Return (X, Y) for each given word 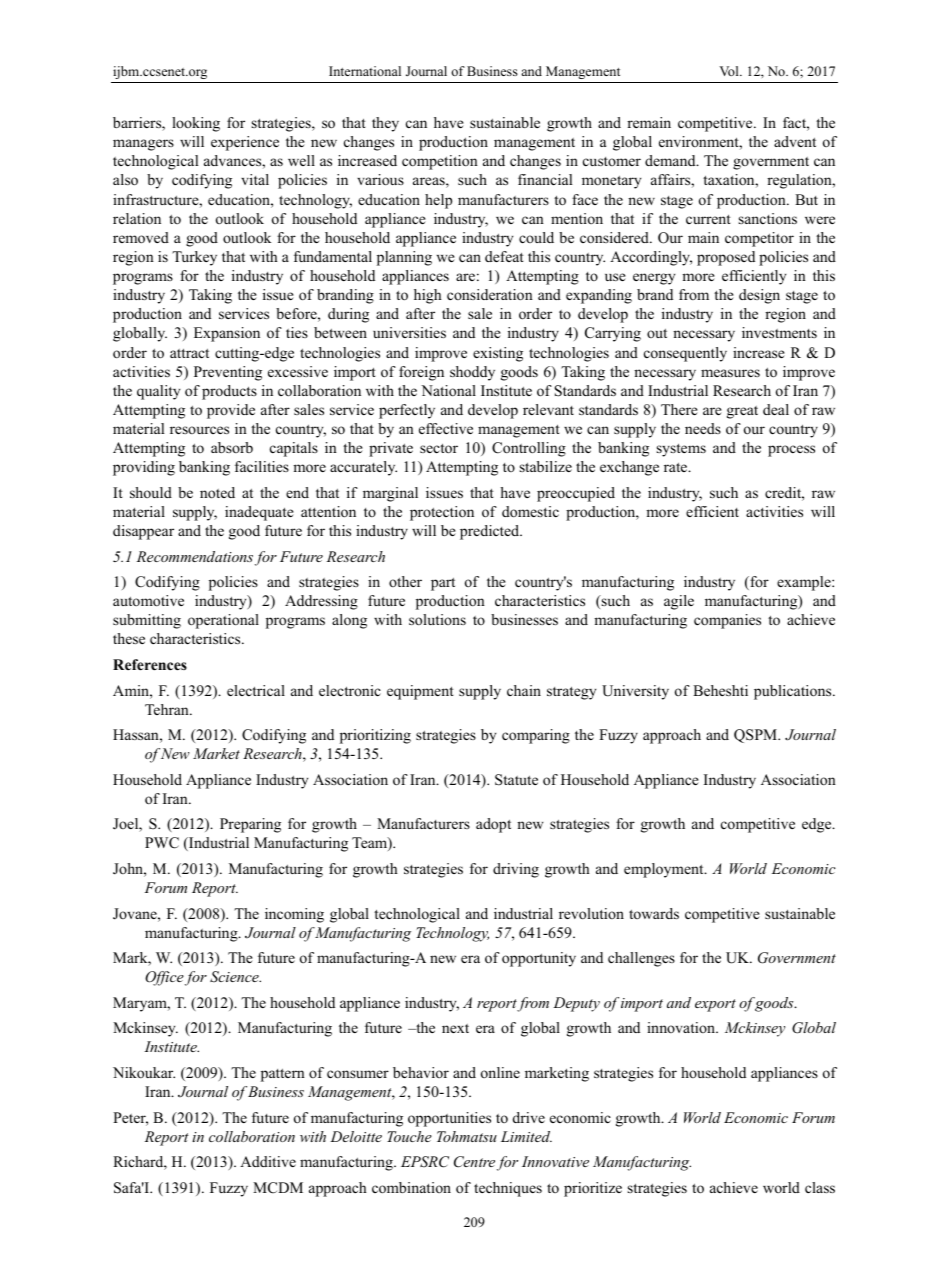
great (742, 412)
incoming (294, 915)
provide (231, 411)
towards (654, 913)
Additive (268, 1161)
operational (223, 621)
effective (446, 428)
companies (727, 621)
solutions (437, 619)
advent (795, 141)
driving (516, 870)
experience (245, 143)
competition (440, 162)
